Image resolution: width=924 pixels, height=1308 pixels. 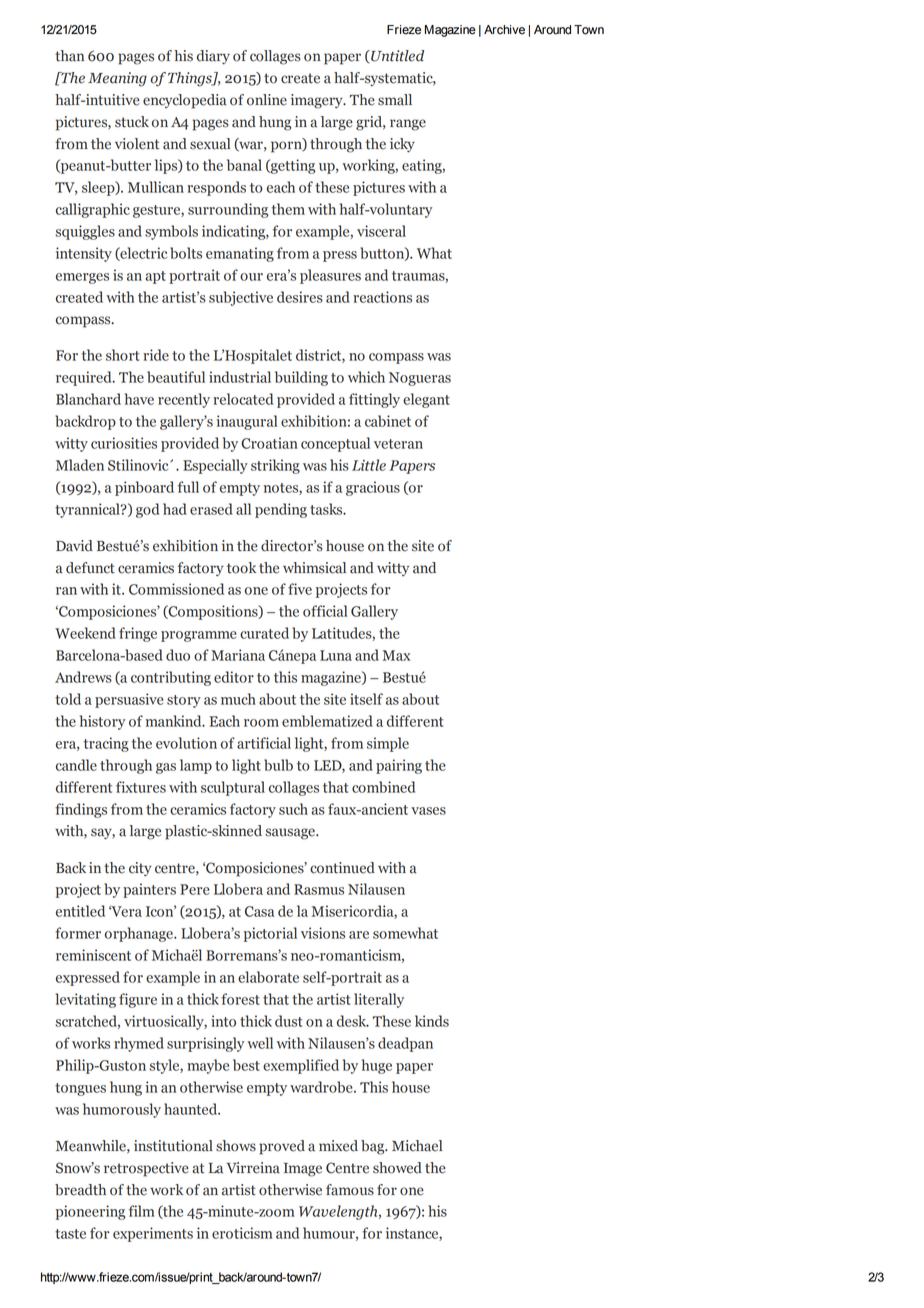 I want to click on online, so click(x=267, y=100).
